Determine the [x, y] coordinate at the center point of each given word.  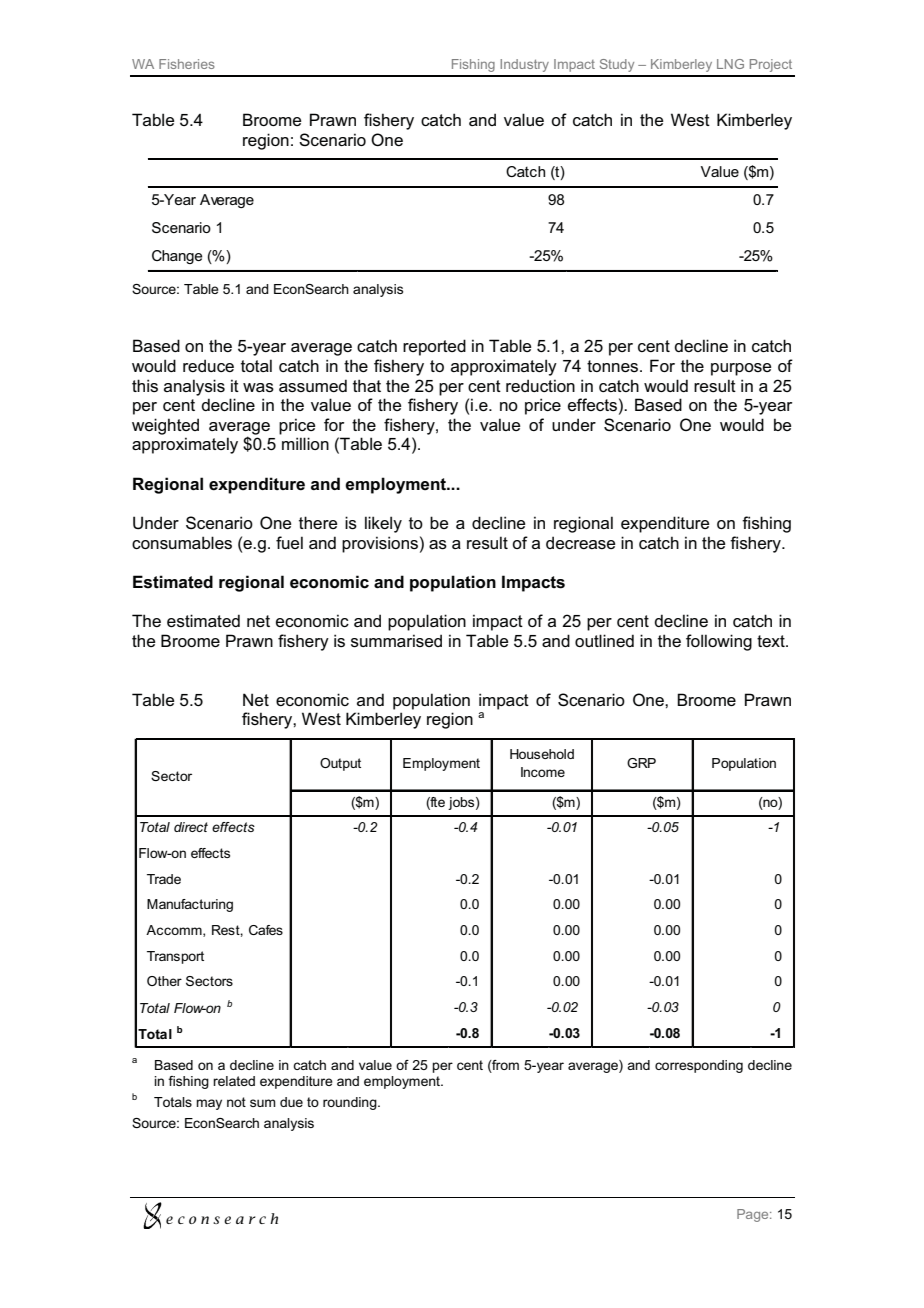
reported [434, 347]
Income [543, 772]
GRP [641, 763]
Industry [524, 65]
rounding [351, 1103]
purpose [741, 369]
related [234, 1081]
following [719, 642]
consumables [182, 542]
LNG [730, 64]
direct [191, 827]
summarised [396, 640]
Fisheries [187, 64]
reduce [208, 365]
